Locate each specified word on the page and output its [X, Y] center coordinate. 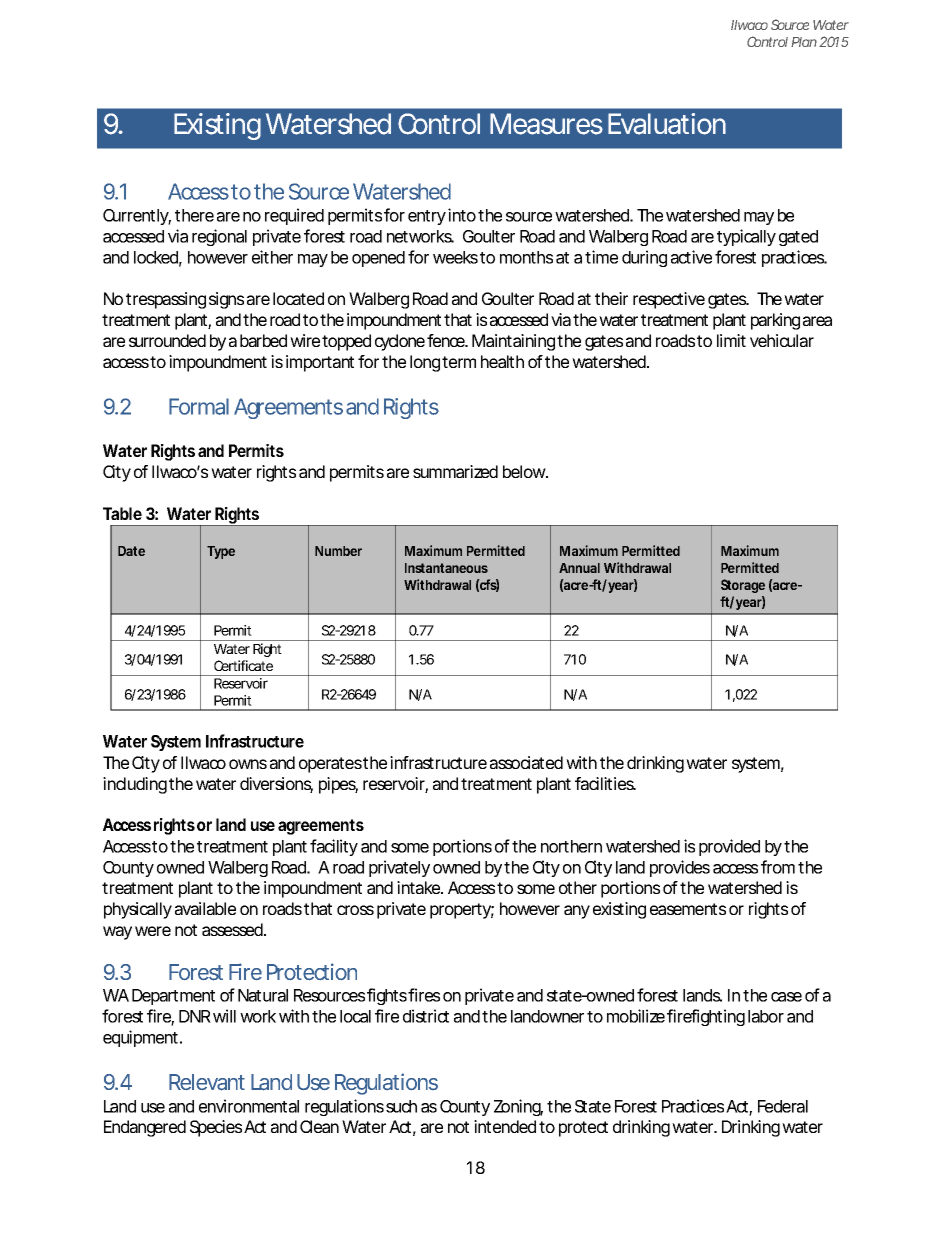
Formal [199, 406]
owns [248, 764]
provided [729, 847]
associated [526, 762]
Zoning [518, 1107]
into [462, 215]
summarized [455, 471]
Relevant [207, 1082]
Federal [783, 1106]
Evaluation [667, 124]
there [194, 215]
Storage [743, 586]
